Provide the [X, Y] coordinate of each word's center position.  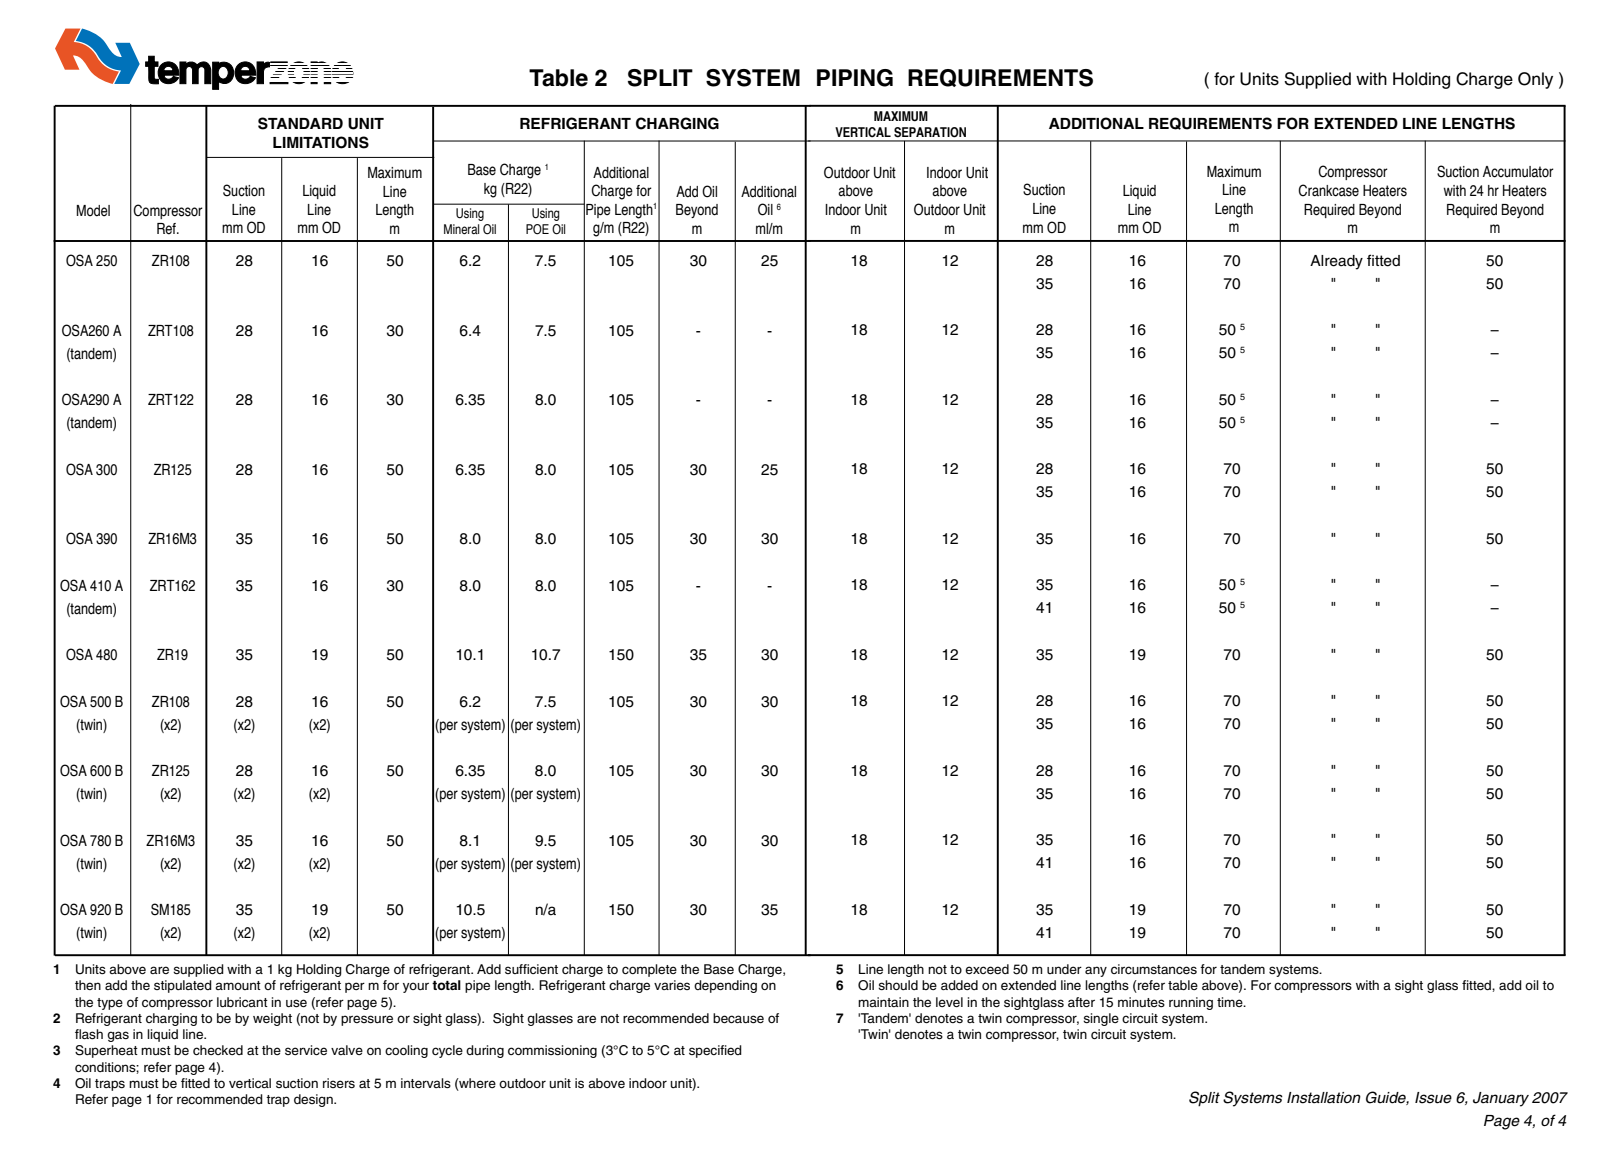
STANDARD [300, 123]
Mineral [461, 229]
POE [537, 229]
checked [218, 1050]
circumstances [1154, 969]
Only [1535, 80]
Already [1336, 262]
